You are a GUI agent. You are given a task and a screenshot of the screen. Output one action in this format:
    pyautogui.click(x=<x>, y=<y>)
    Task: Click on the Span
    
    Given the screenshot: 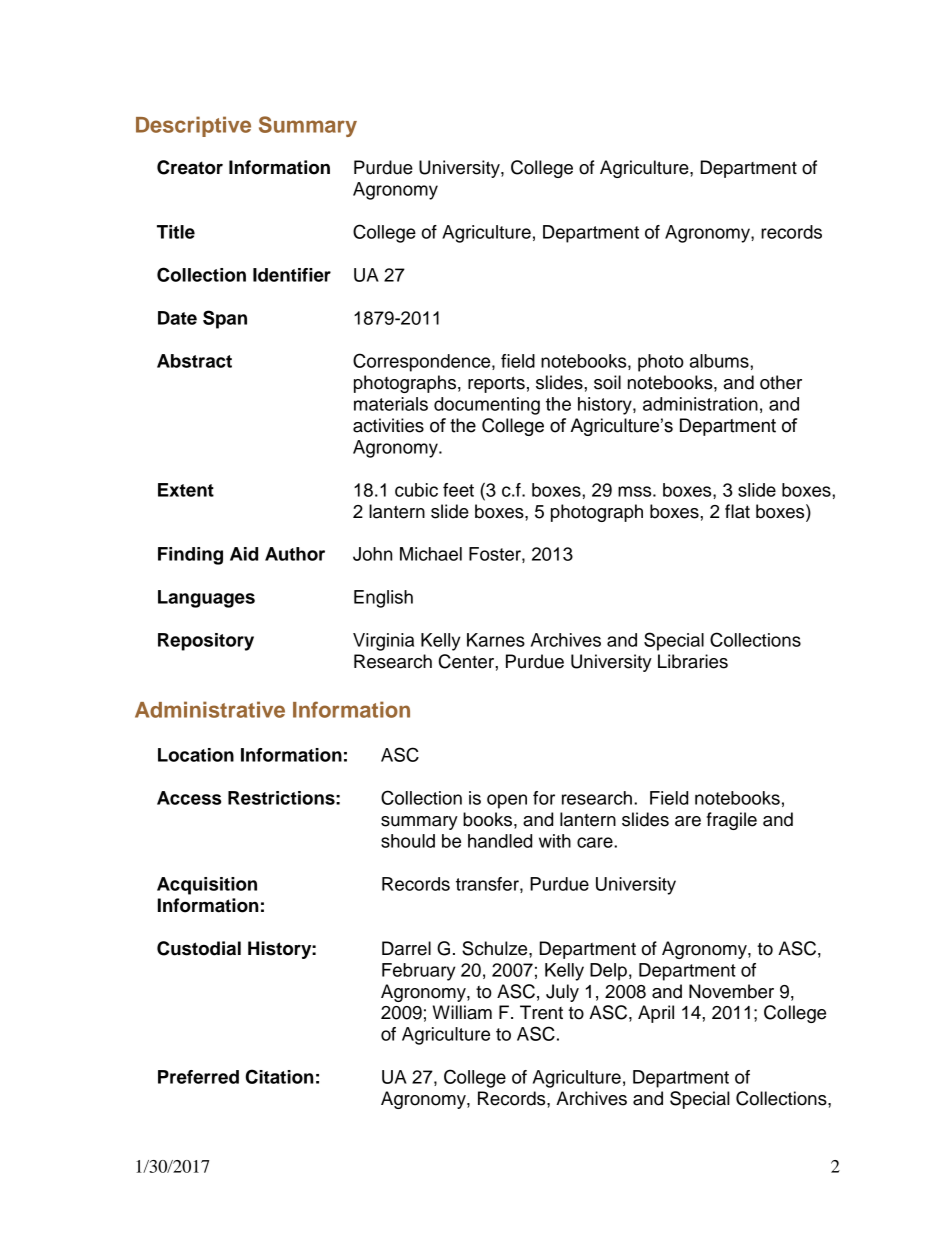 What is the action you would take?
    pyautogui.click(x=225, y=319)
